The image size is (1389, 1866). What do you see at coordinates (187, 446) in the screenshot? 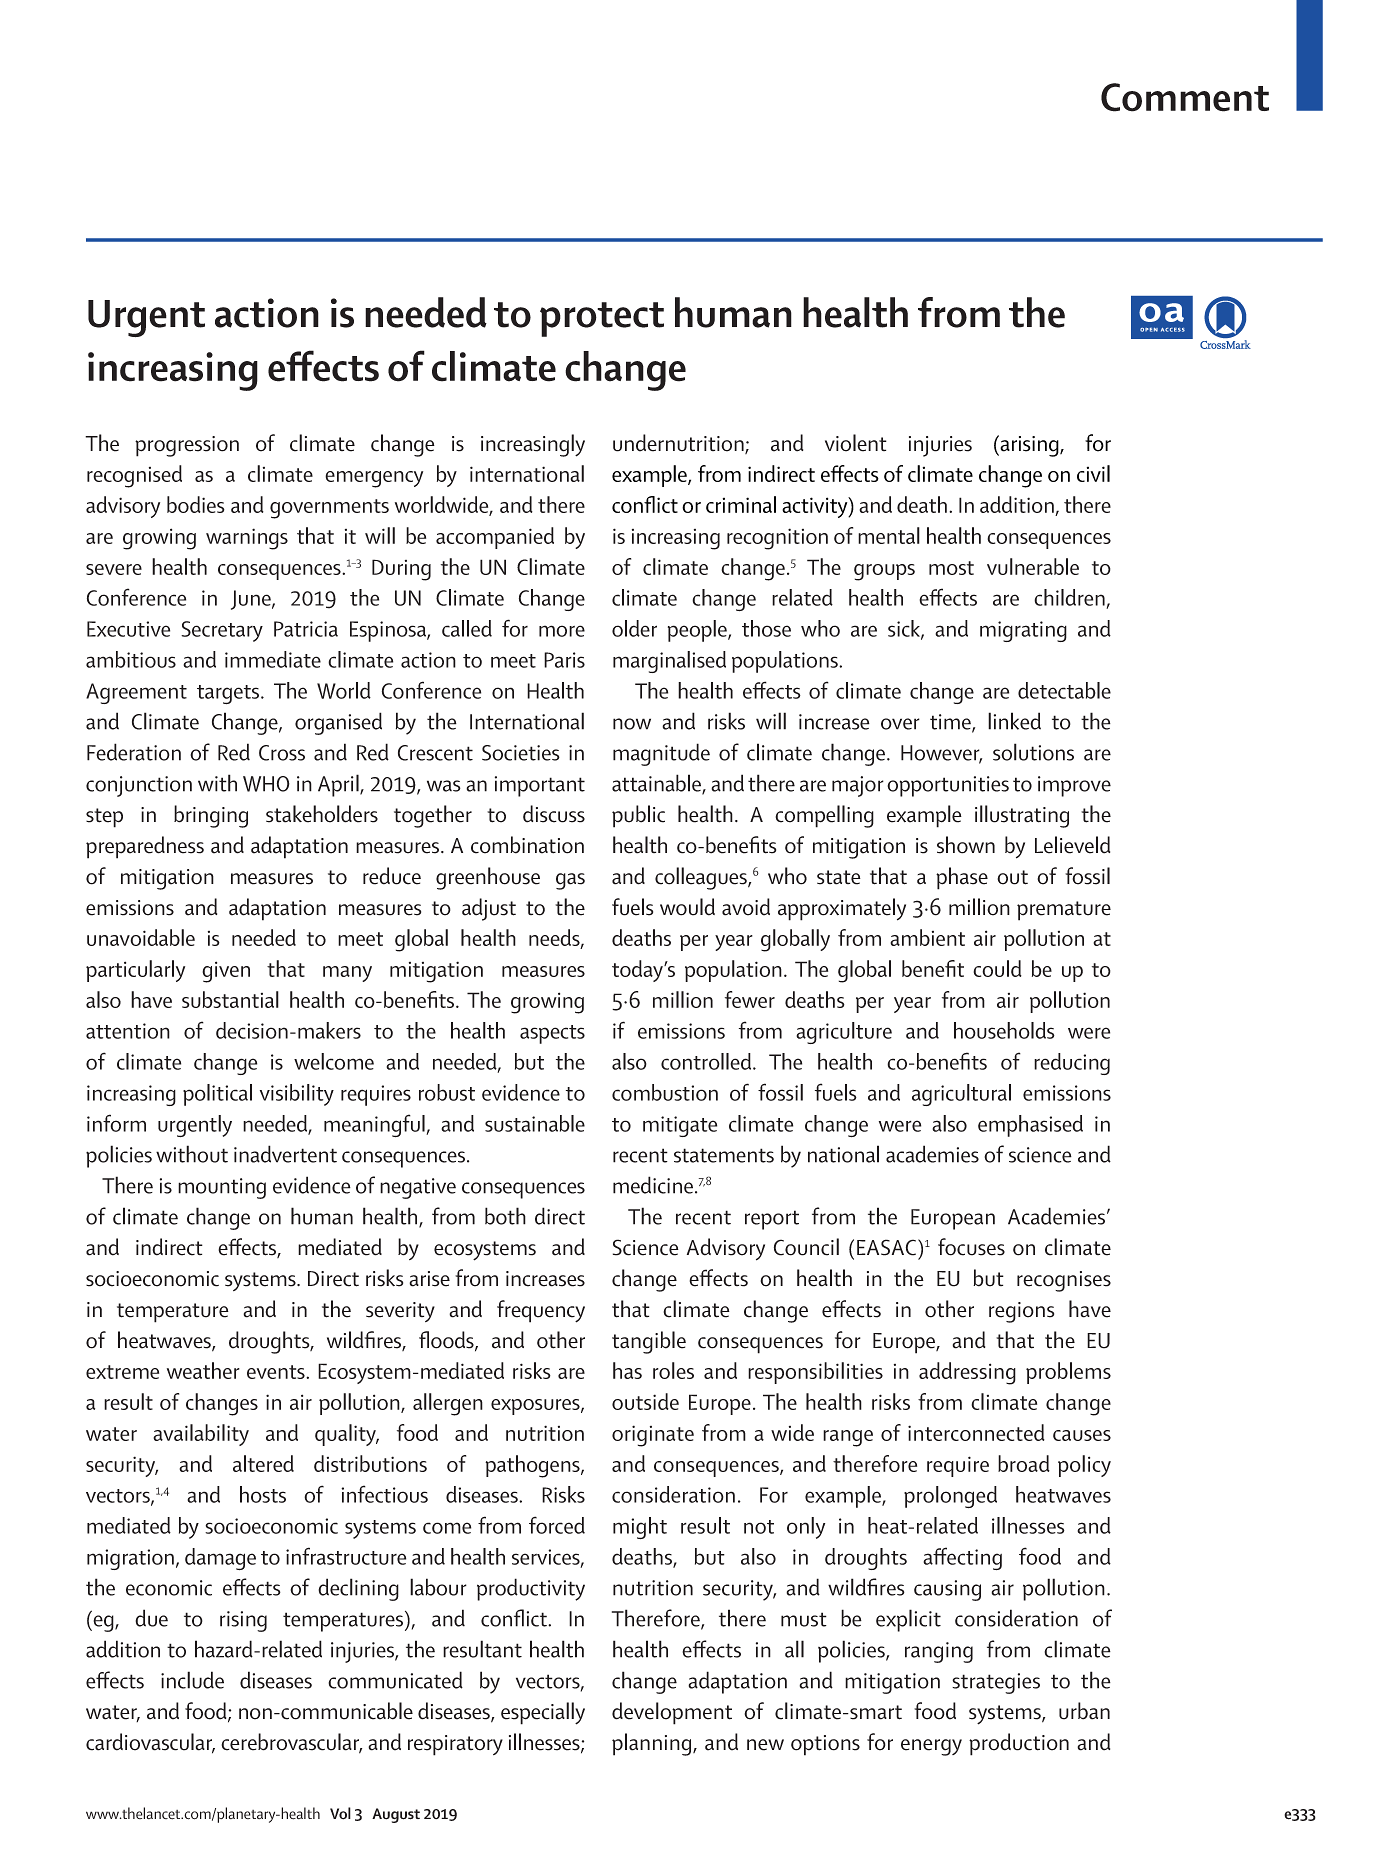
I see `progression` at bounding box center [187, 446].
